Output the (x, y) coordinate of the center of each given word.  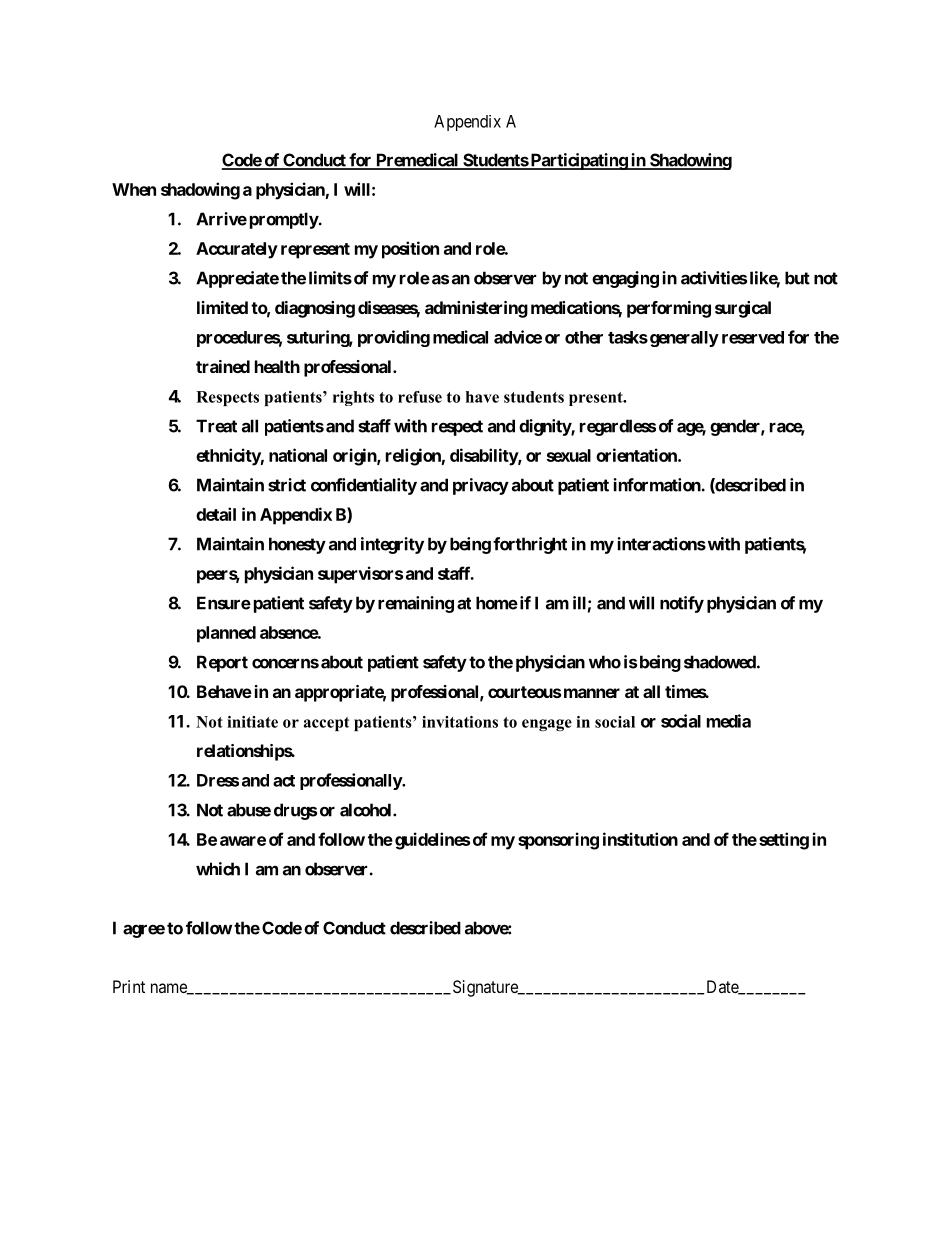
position (410, 250)
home (497, 603)
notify (682, 604)
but (797, 278)
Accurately (237, 250)
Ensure (224, 603)
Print (129, 986)
